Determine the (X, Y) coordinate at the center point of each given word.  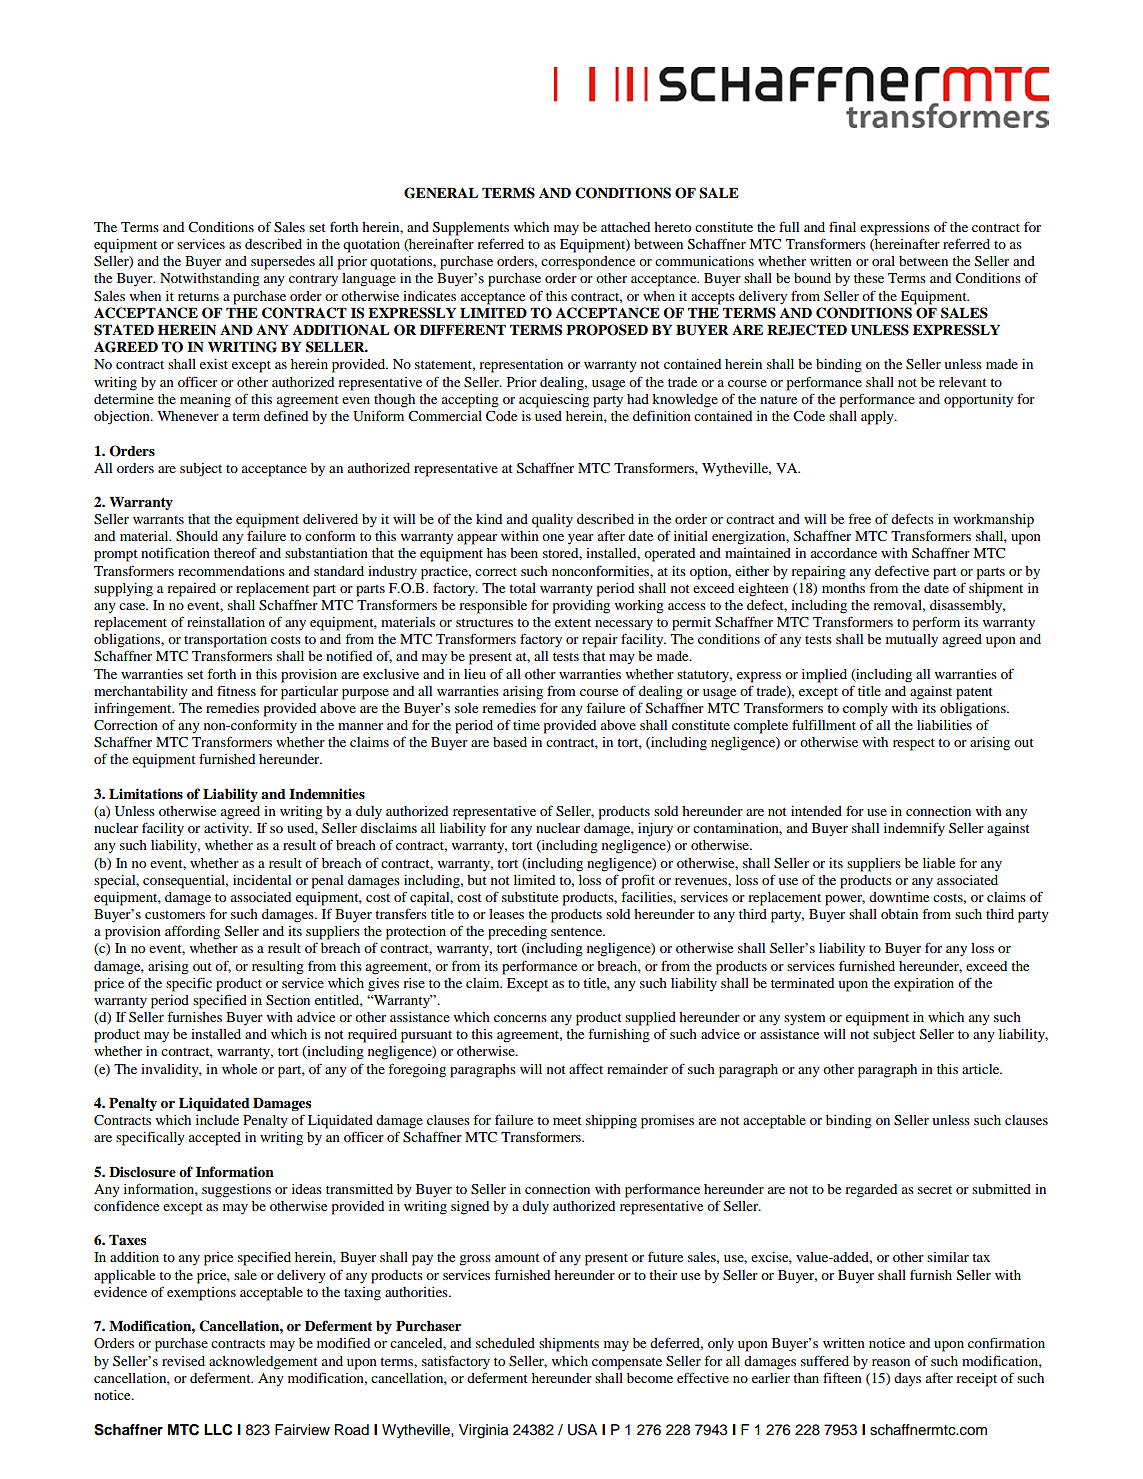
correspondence (588, 263)
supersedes (283, 263)
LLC (218, 1430)
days (907, 1379)
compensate (627, 1363)
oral (883, 261)
